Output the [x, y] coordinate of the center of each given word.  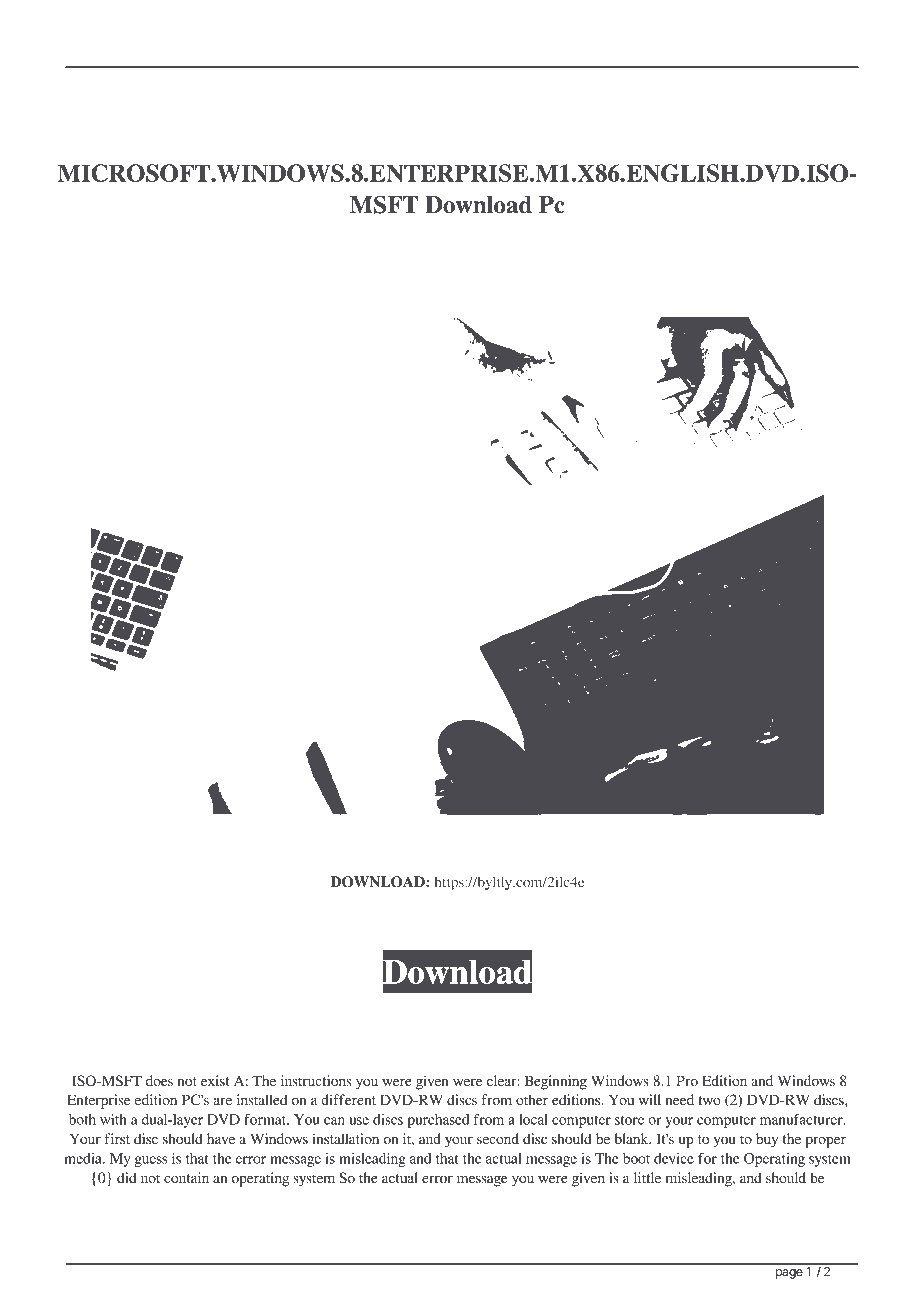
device [674, 1158]
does [159, 1080]
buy [767, 1140]
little [647, 1177]
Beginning [555, 1082]
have [221, 1138]
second [498, 1138]
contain [186, 1177]
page [789, 1274]
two [709, 1100]
